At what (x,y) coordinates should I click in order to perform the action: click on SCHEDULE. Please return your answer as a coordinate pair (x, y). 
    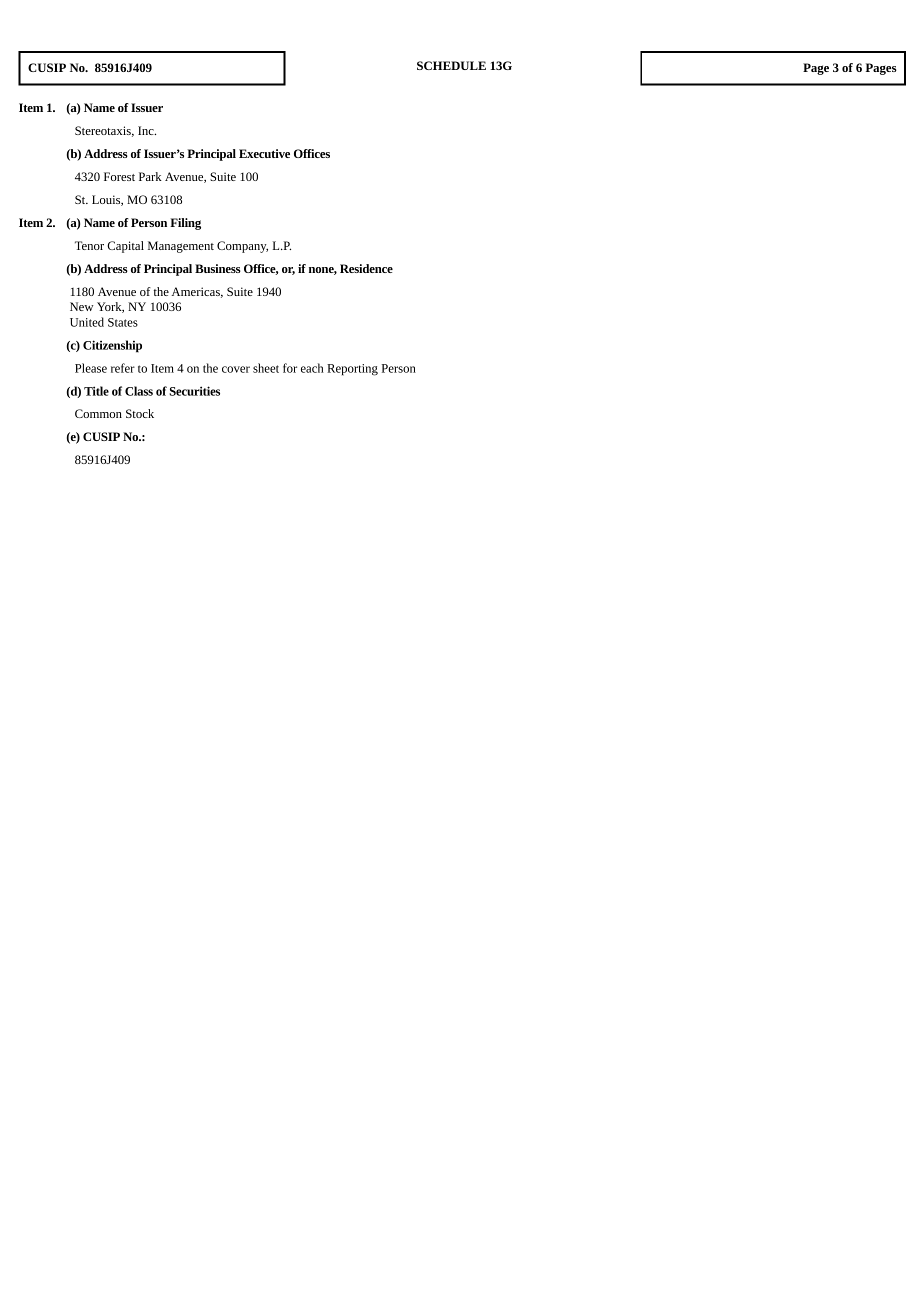
    Looking at the image, I should click on (451, 65).
